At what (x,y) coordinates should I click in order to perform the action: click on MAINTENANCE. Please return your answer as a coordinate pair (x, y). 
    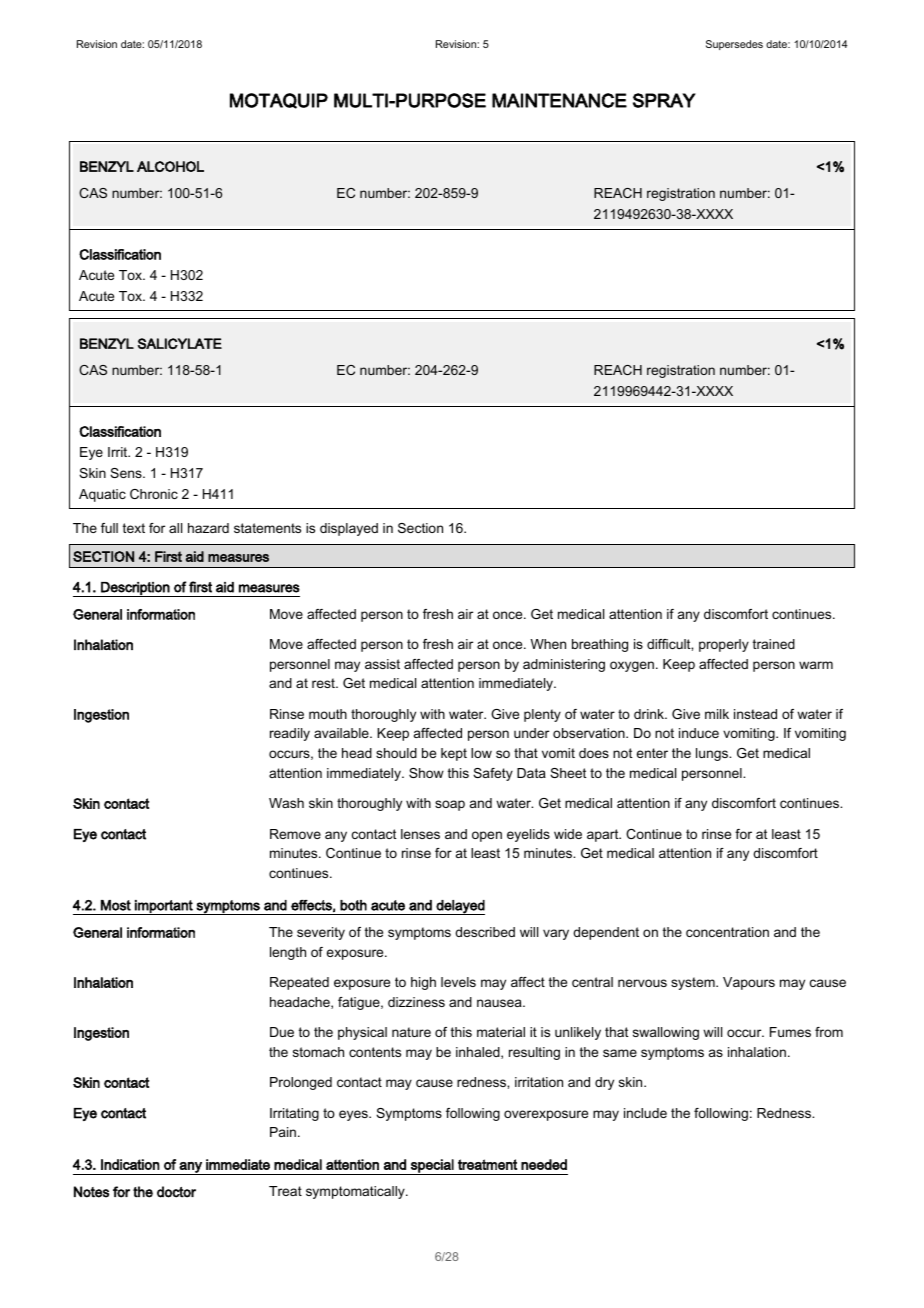
    Looking at the image, I should click on (559, 100).
